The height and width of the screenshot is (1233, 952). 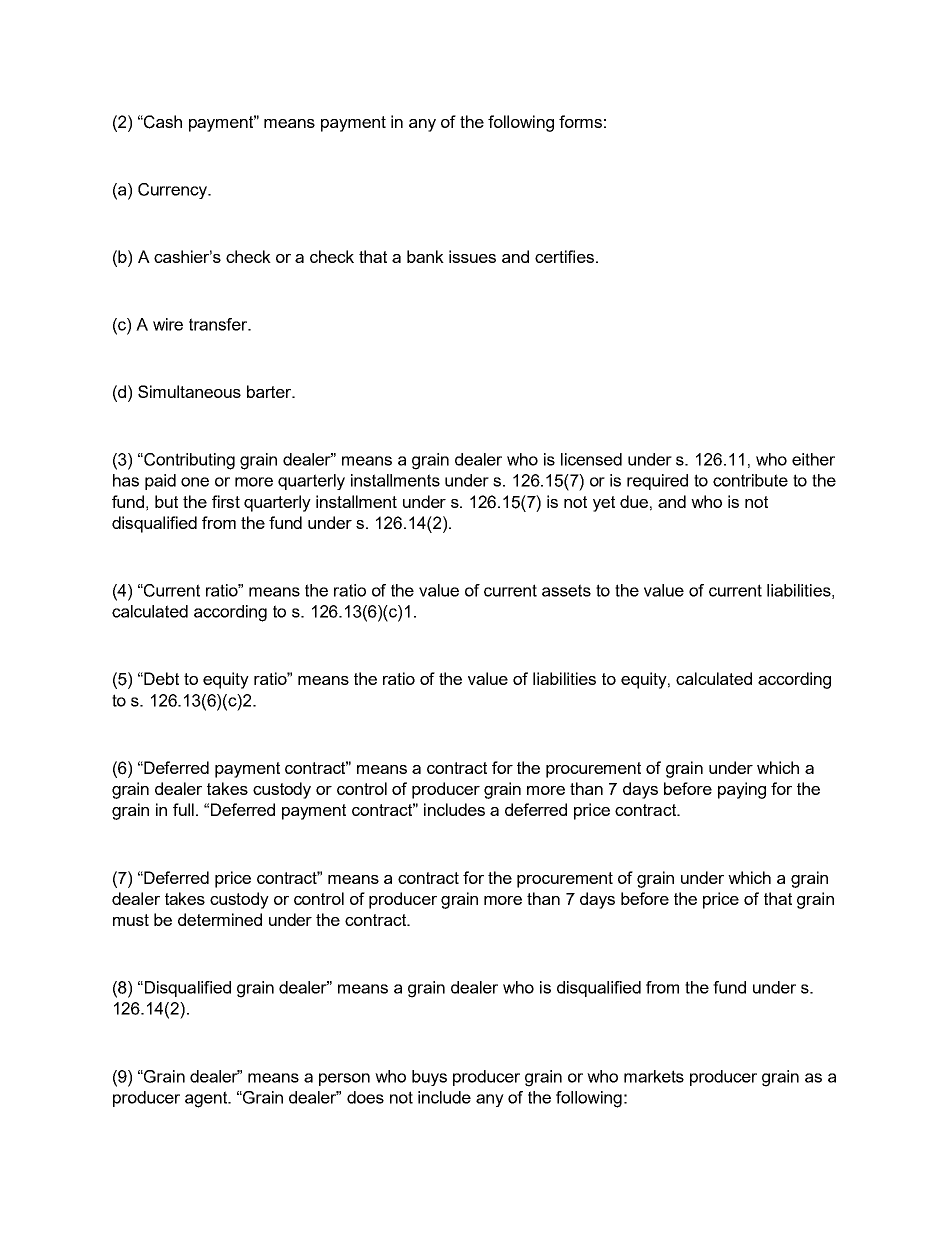 What do you see at coordinates (564, 256) in the screenshot?
I see `certifies` at bounding box center [564, 256].
